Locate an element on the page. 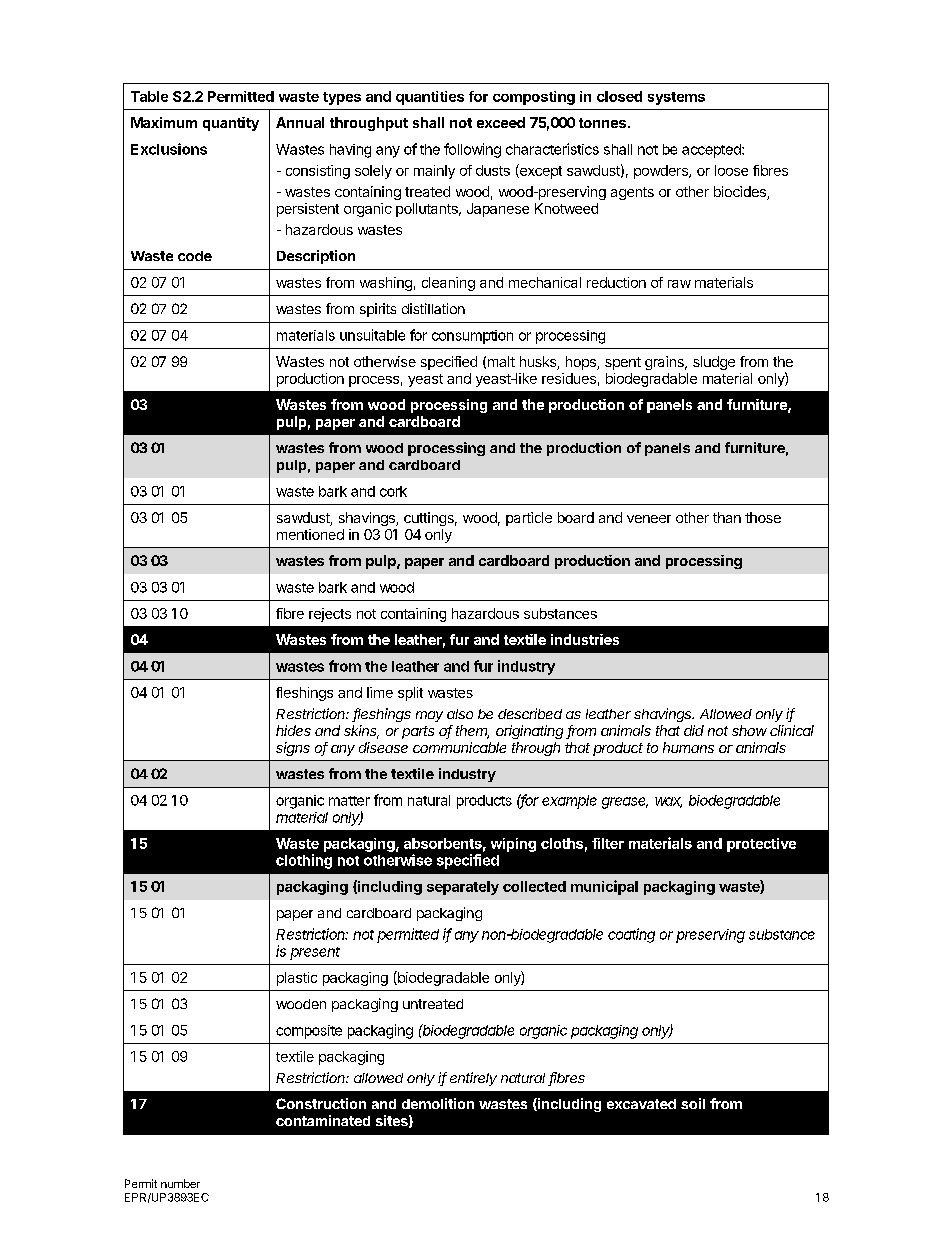 This document has height=1233, width=952. clothing is located at coordinates (304, 861).
